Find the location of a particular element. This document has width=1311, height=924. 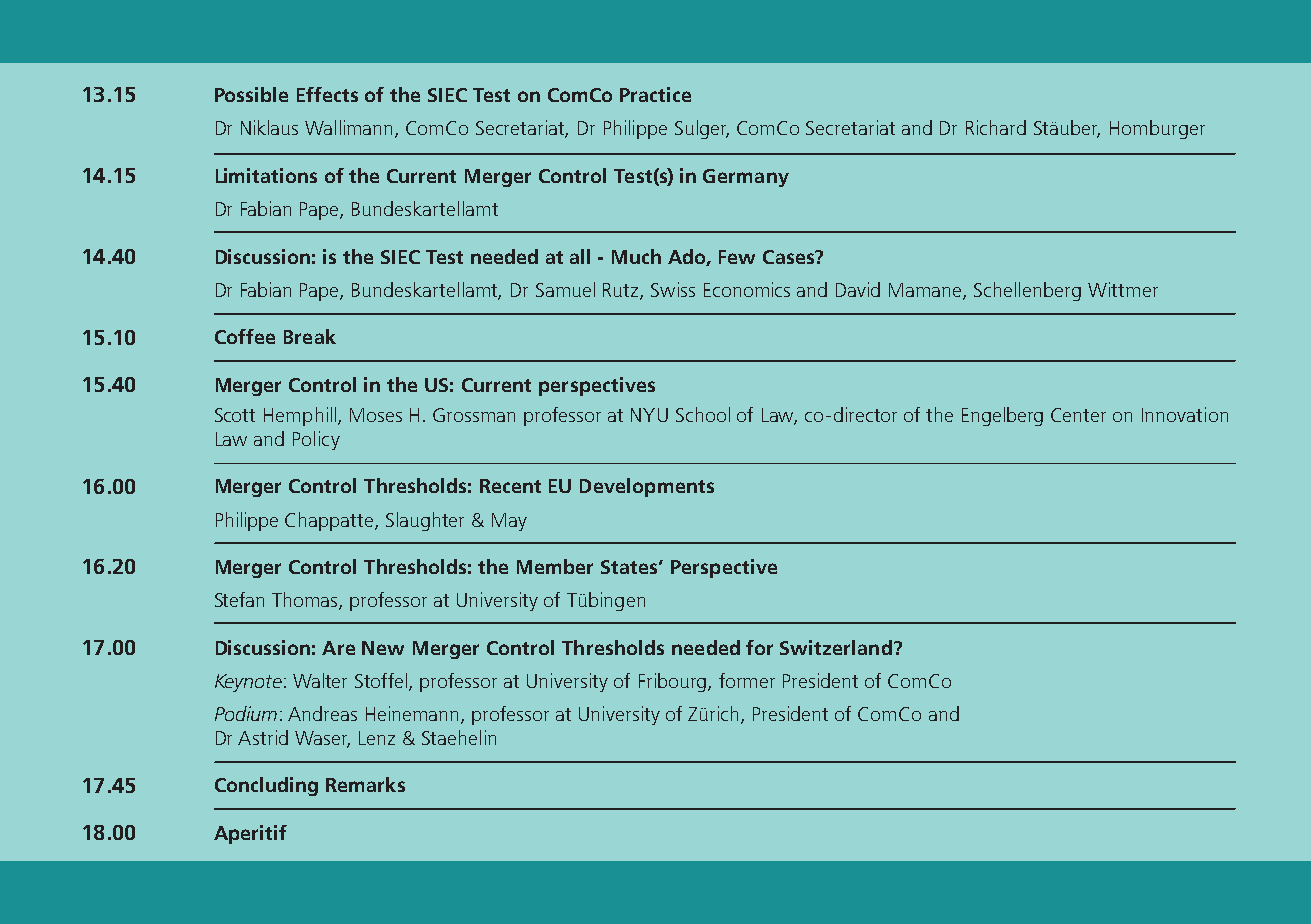

Practice is located at coordinates (655, 94).
